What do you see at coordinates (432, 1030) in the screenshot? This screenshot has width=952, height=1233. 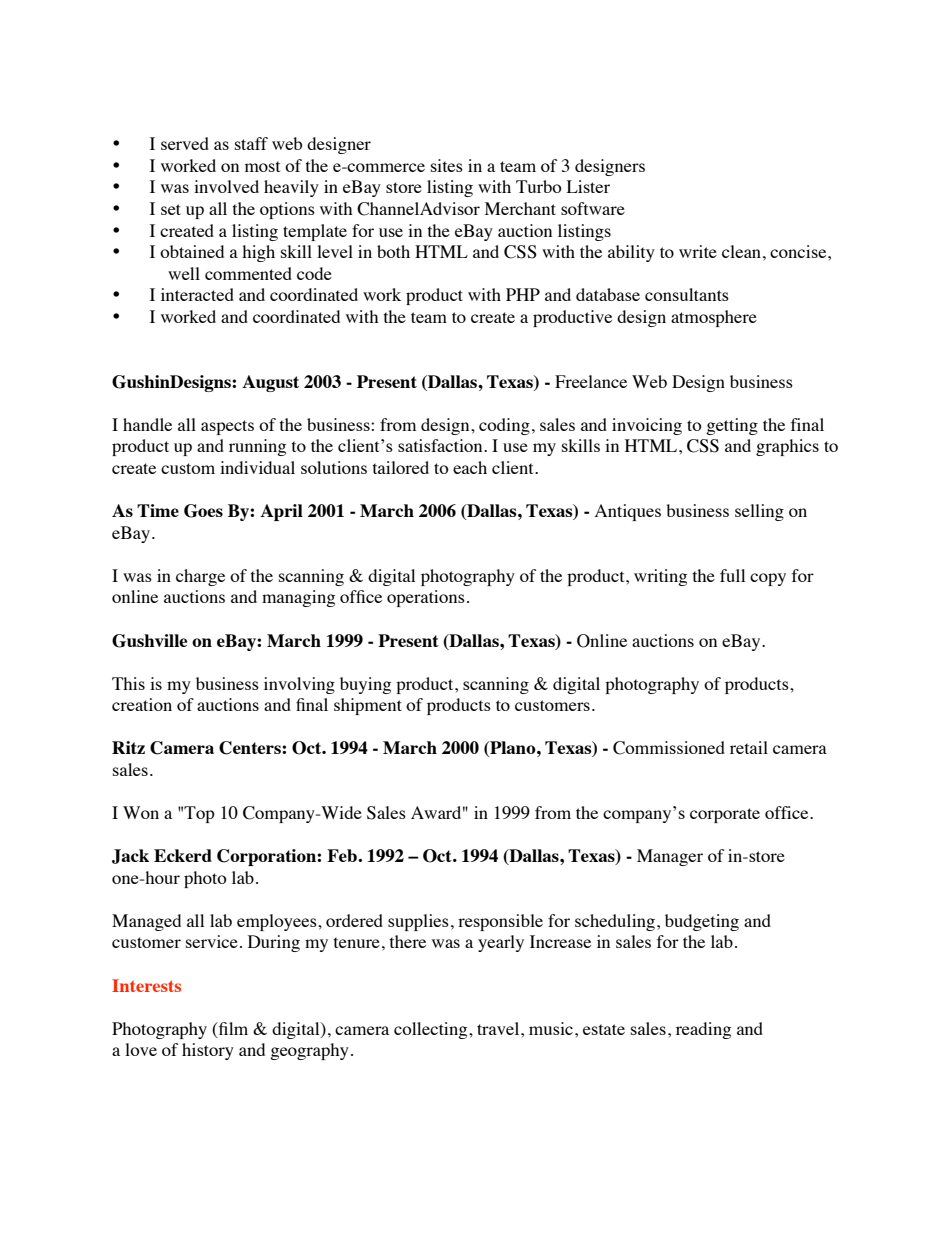 I see `collecting` at bounding box center [432, 1030].
